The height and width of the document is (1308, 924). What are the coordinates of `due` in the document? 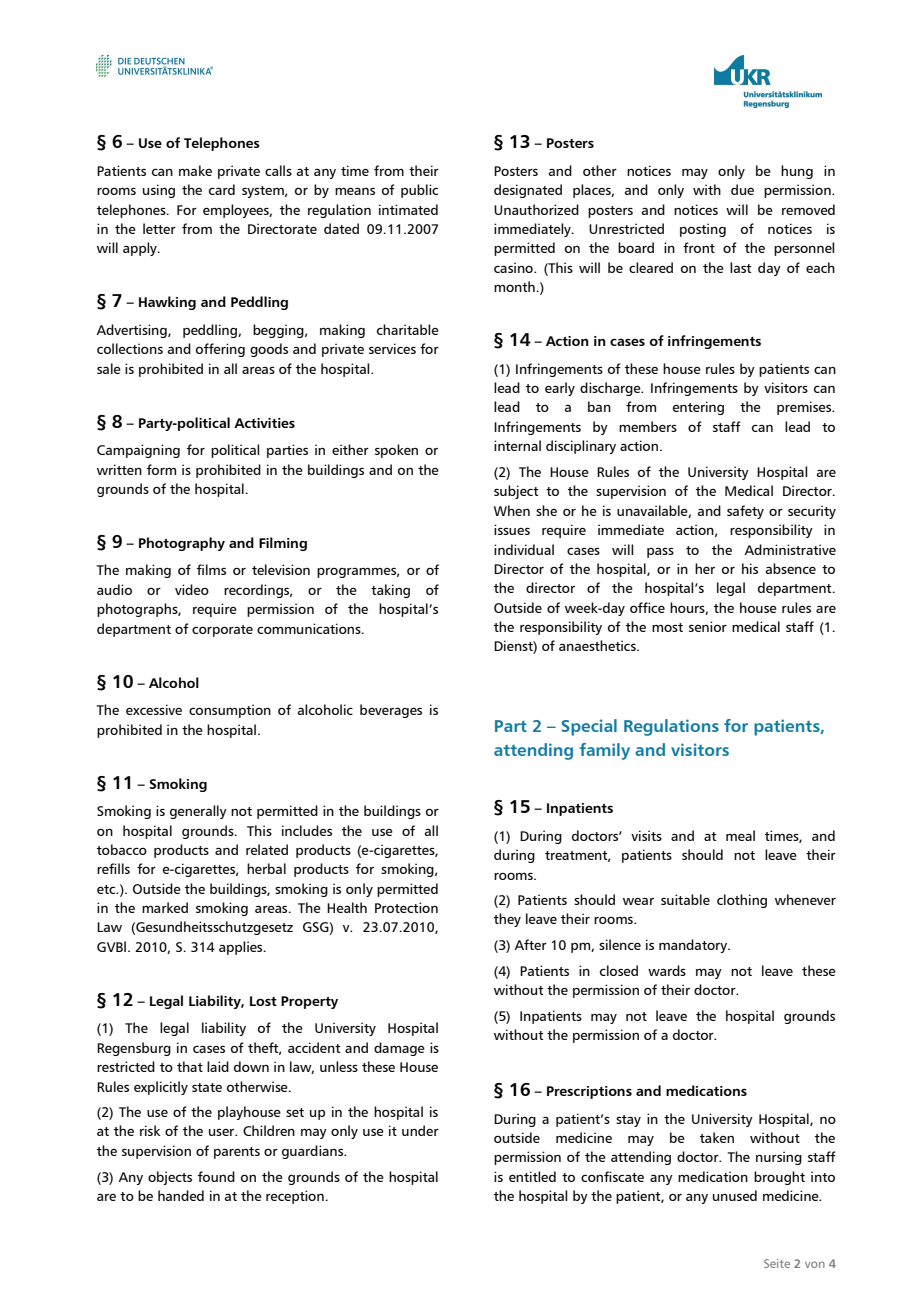 It's located at (742, 189).
